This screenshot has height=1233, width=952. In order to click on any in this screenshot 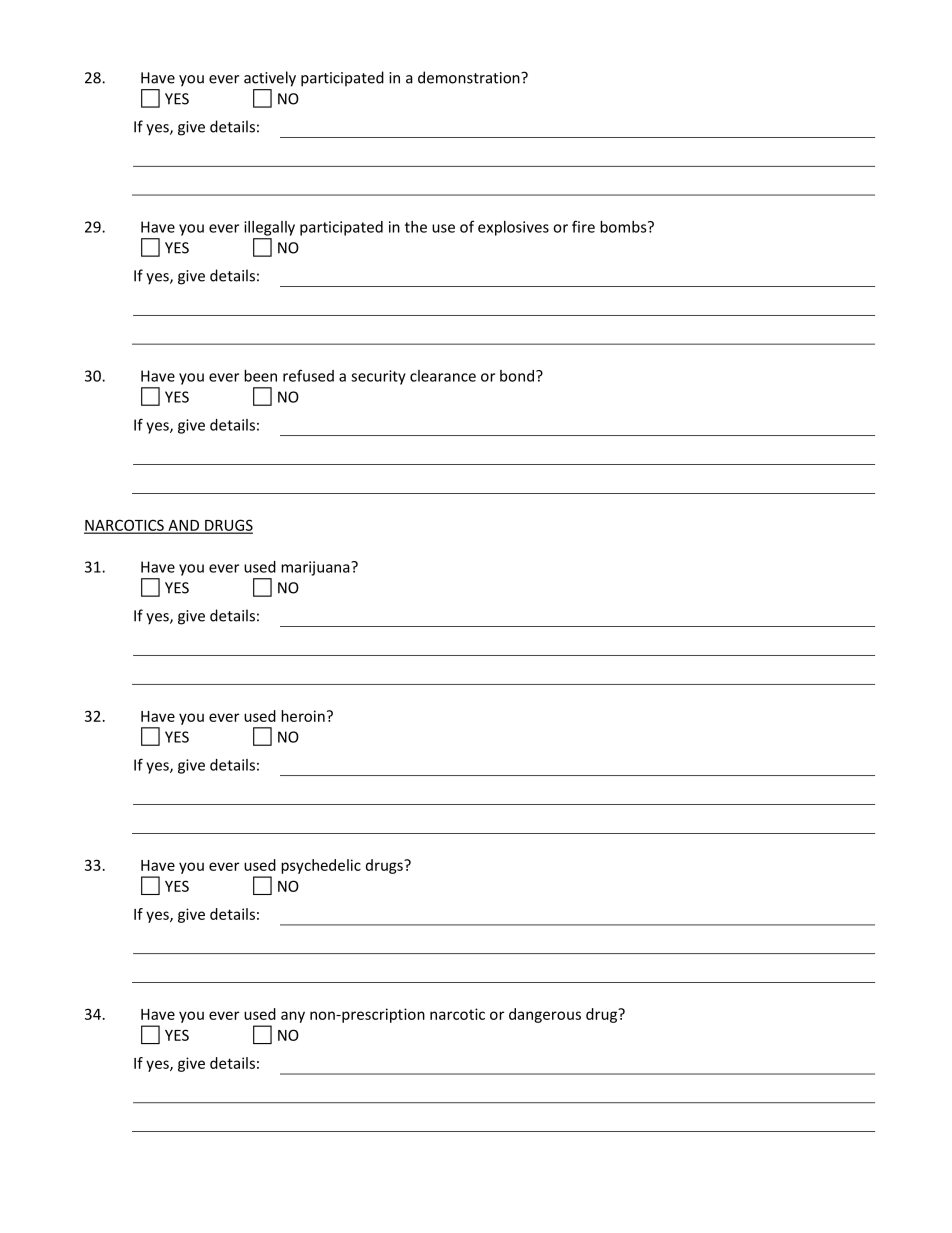, I will do `click(293, 1017)`.
